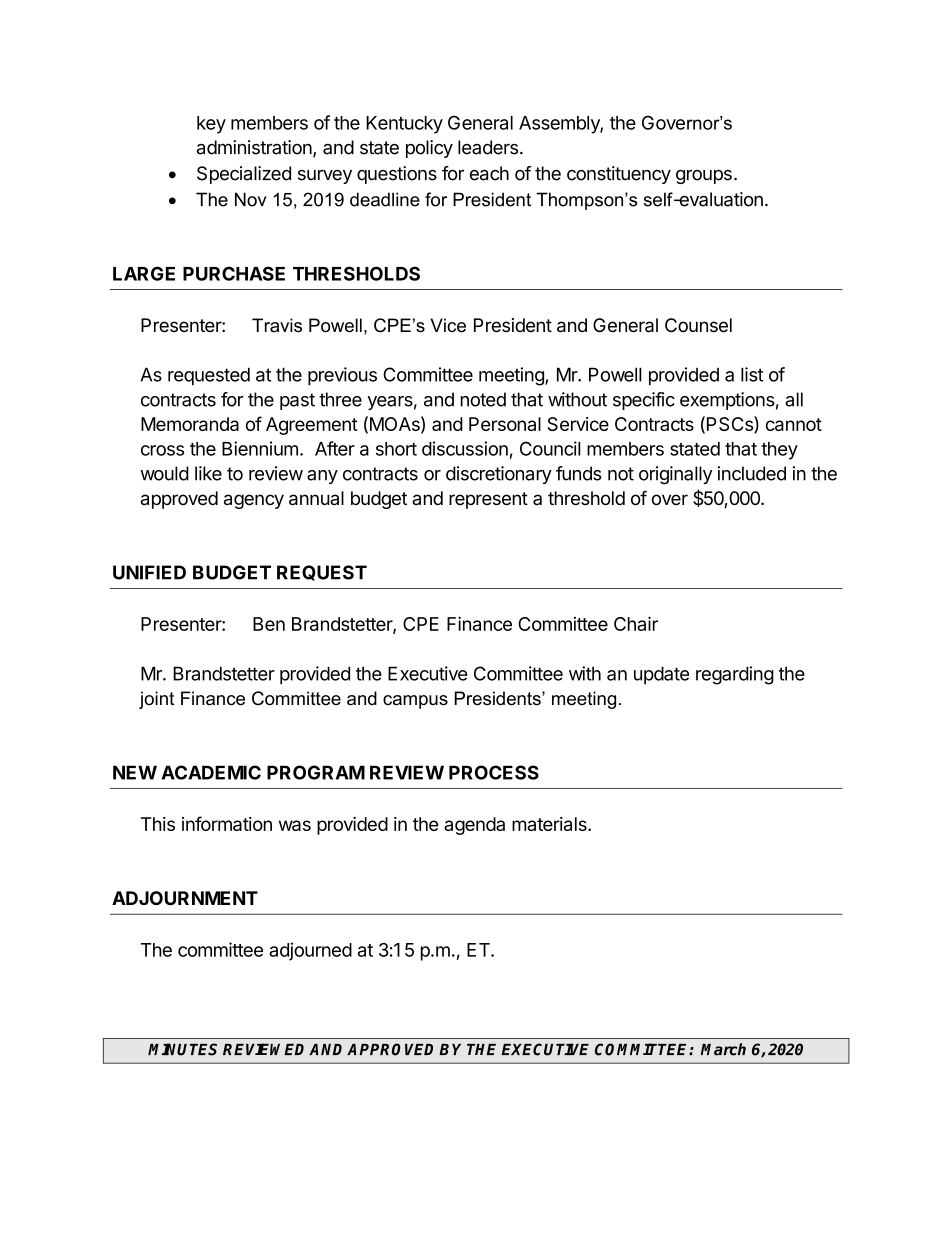 This screenshot has width=952, height=1233. I want to click on list, so click(752, 374).
